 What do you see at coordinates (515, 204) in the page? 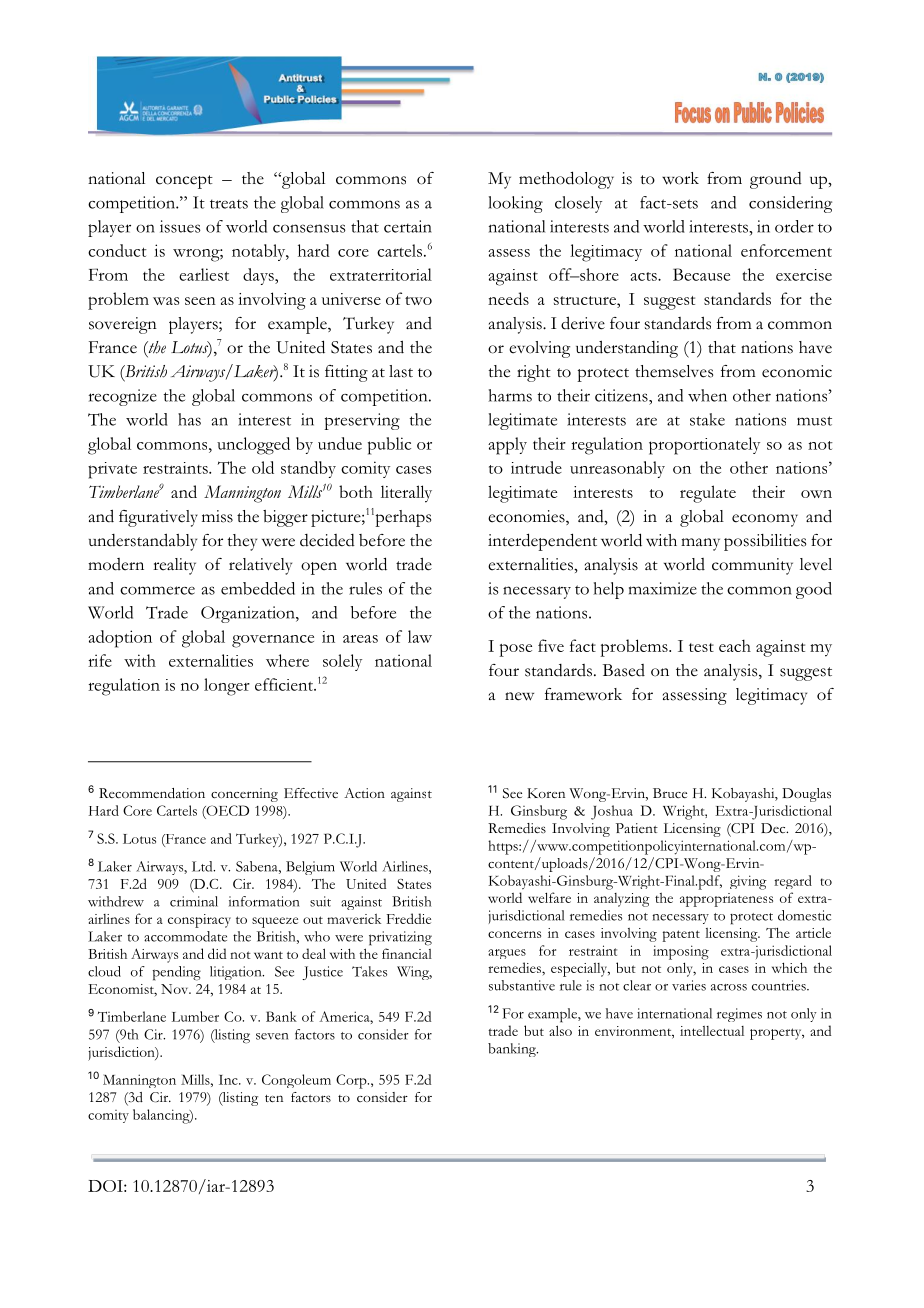
I see `looking` at bounding box center [515, 204].
